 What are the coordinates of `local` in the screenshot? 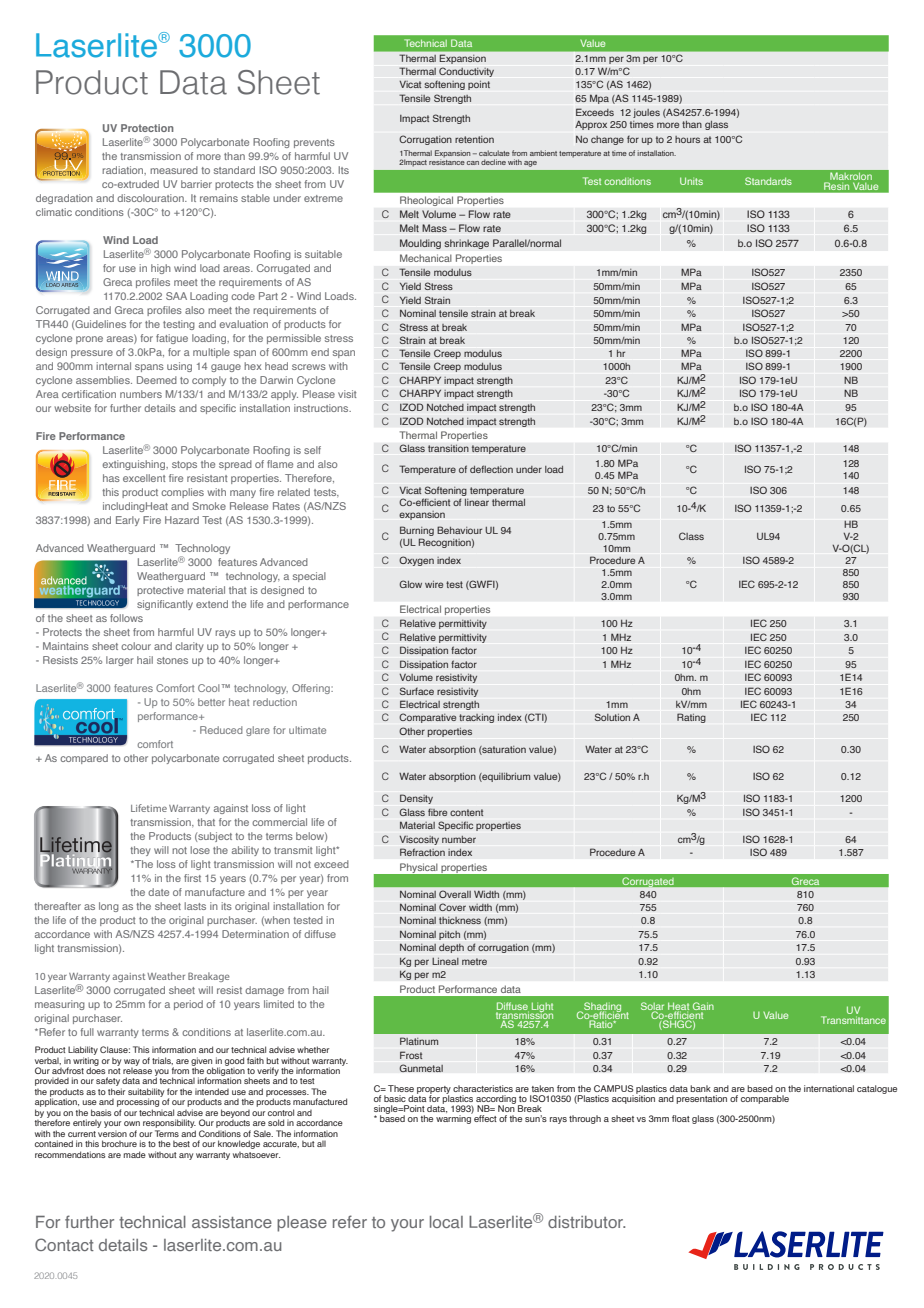 It's located at (446, 1222).
